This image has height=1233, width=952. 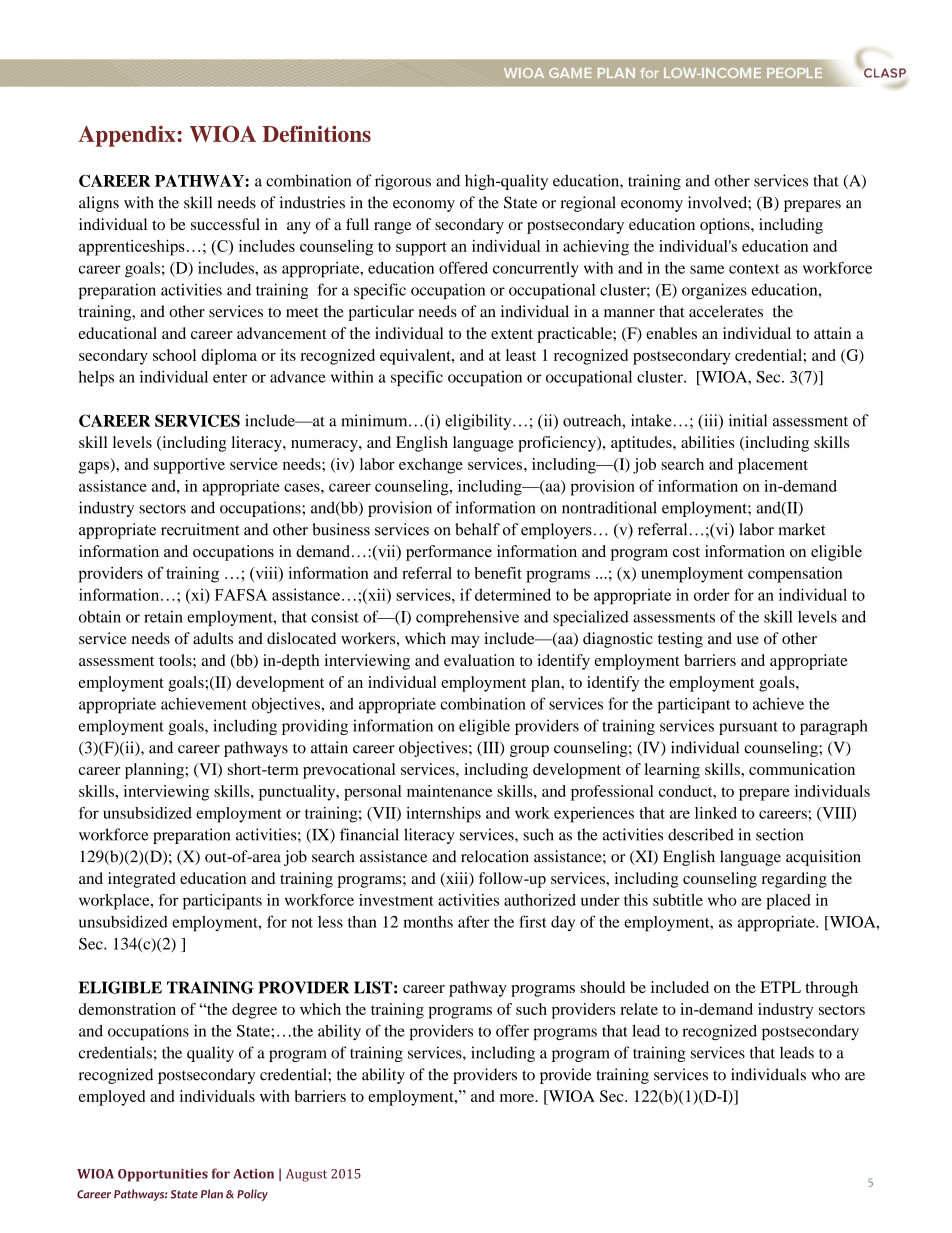 I want to click on Appendix, so click(x=128, y=136).
